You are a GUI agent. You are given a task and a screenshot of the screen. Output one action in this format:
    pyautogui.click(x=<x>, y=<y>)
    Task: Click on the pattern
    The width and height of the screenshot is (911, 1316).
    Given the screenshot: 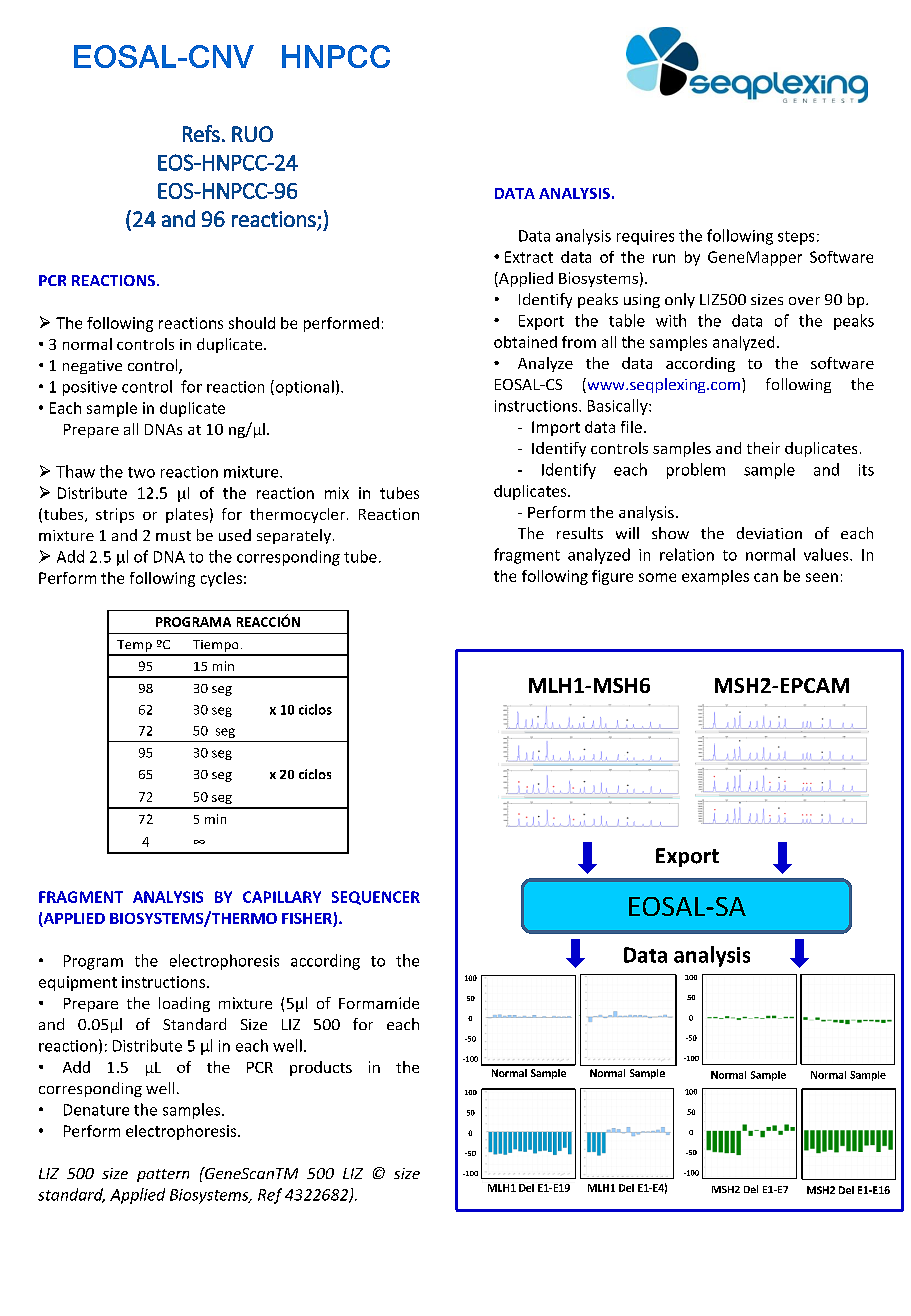 What is the action you would take?
    pyautogui.click(x=163, y=1175)
